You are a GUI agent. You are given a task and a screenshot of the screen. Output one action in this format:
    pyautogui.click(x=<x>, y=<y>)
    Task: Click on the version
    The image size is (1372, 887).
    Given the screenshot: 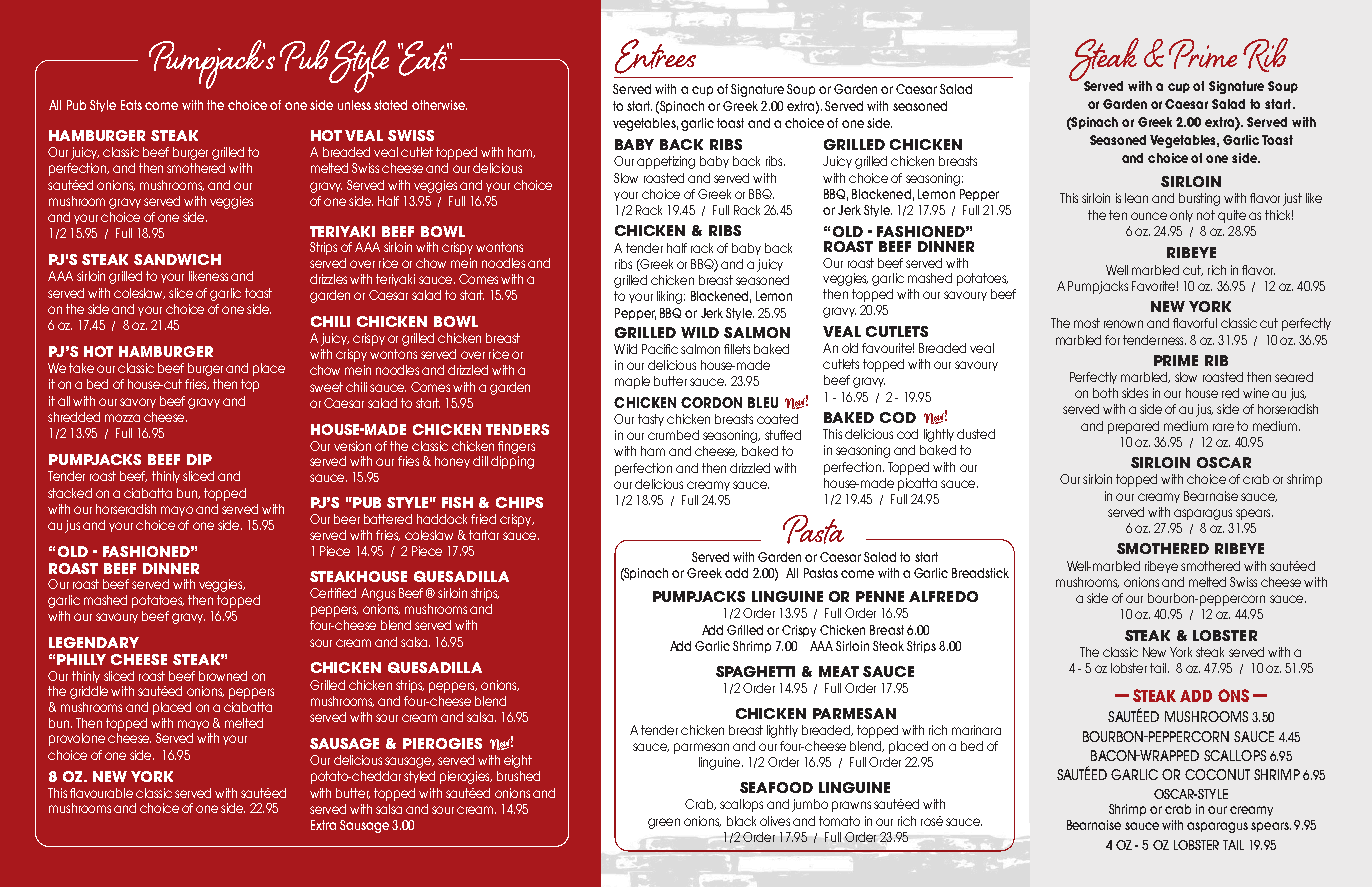 What is the action you would take?
    pyautogui.click(x=352, y=446)
